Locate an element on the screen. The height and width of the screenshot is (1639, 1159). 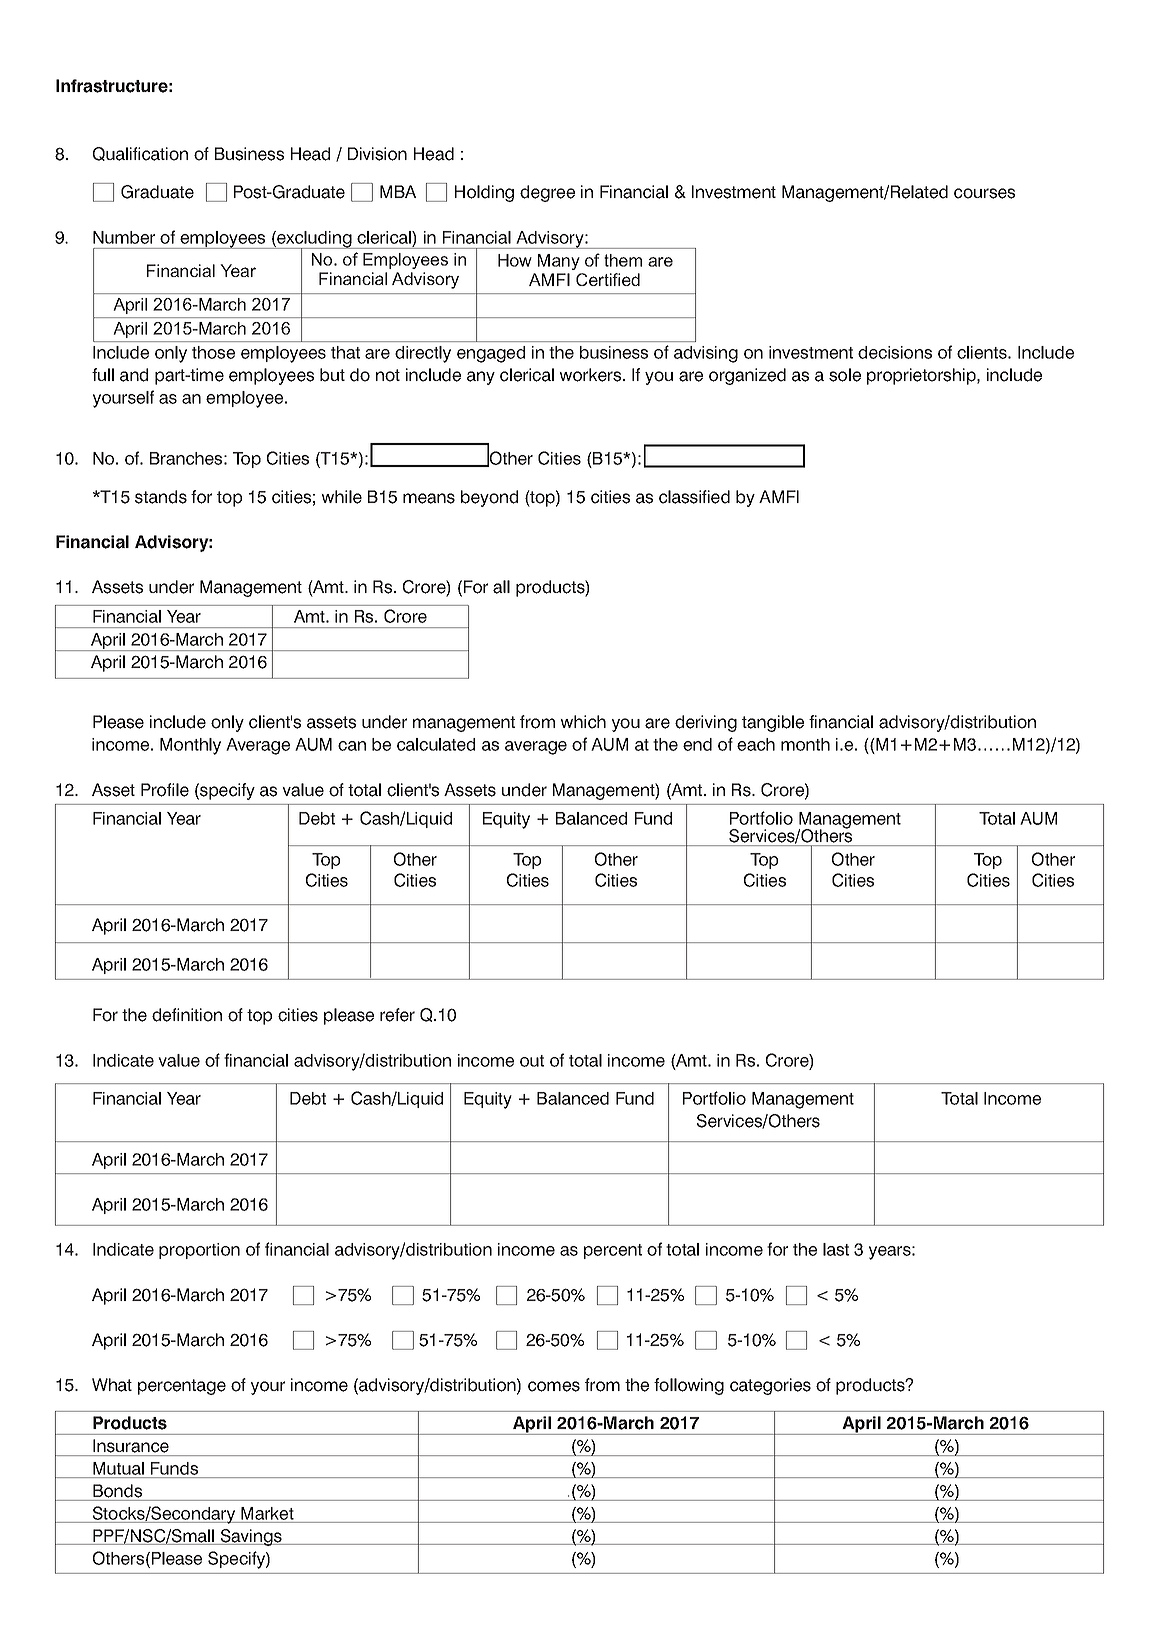
courses is located at coordinates (984, 193).
